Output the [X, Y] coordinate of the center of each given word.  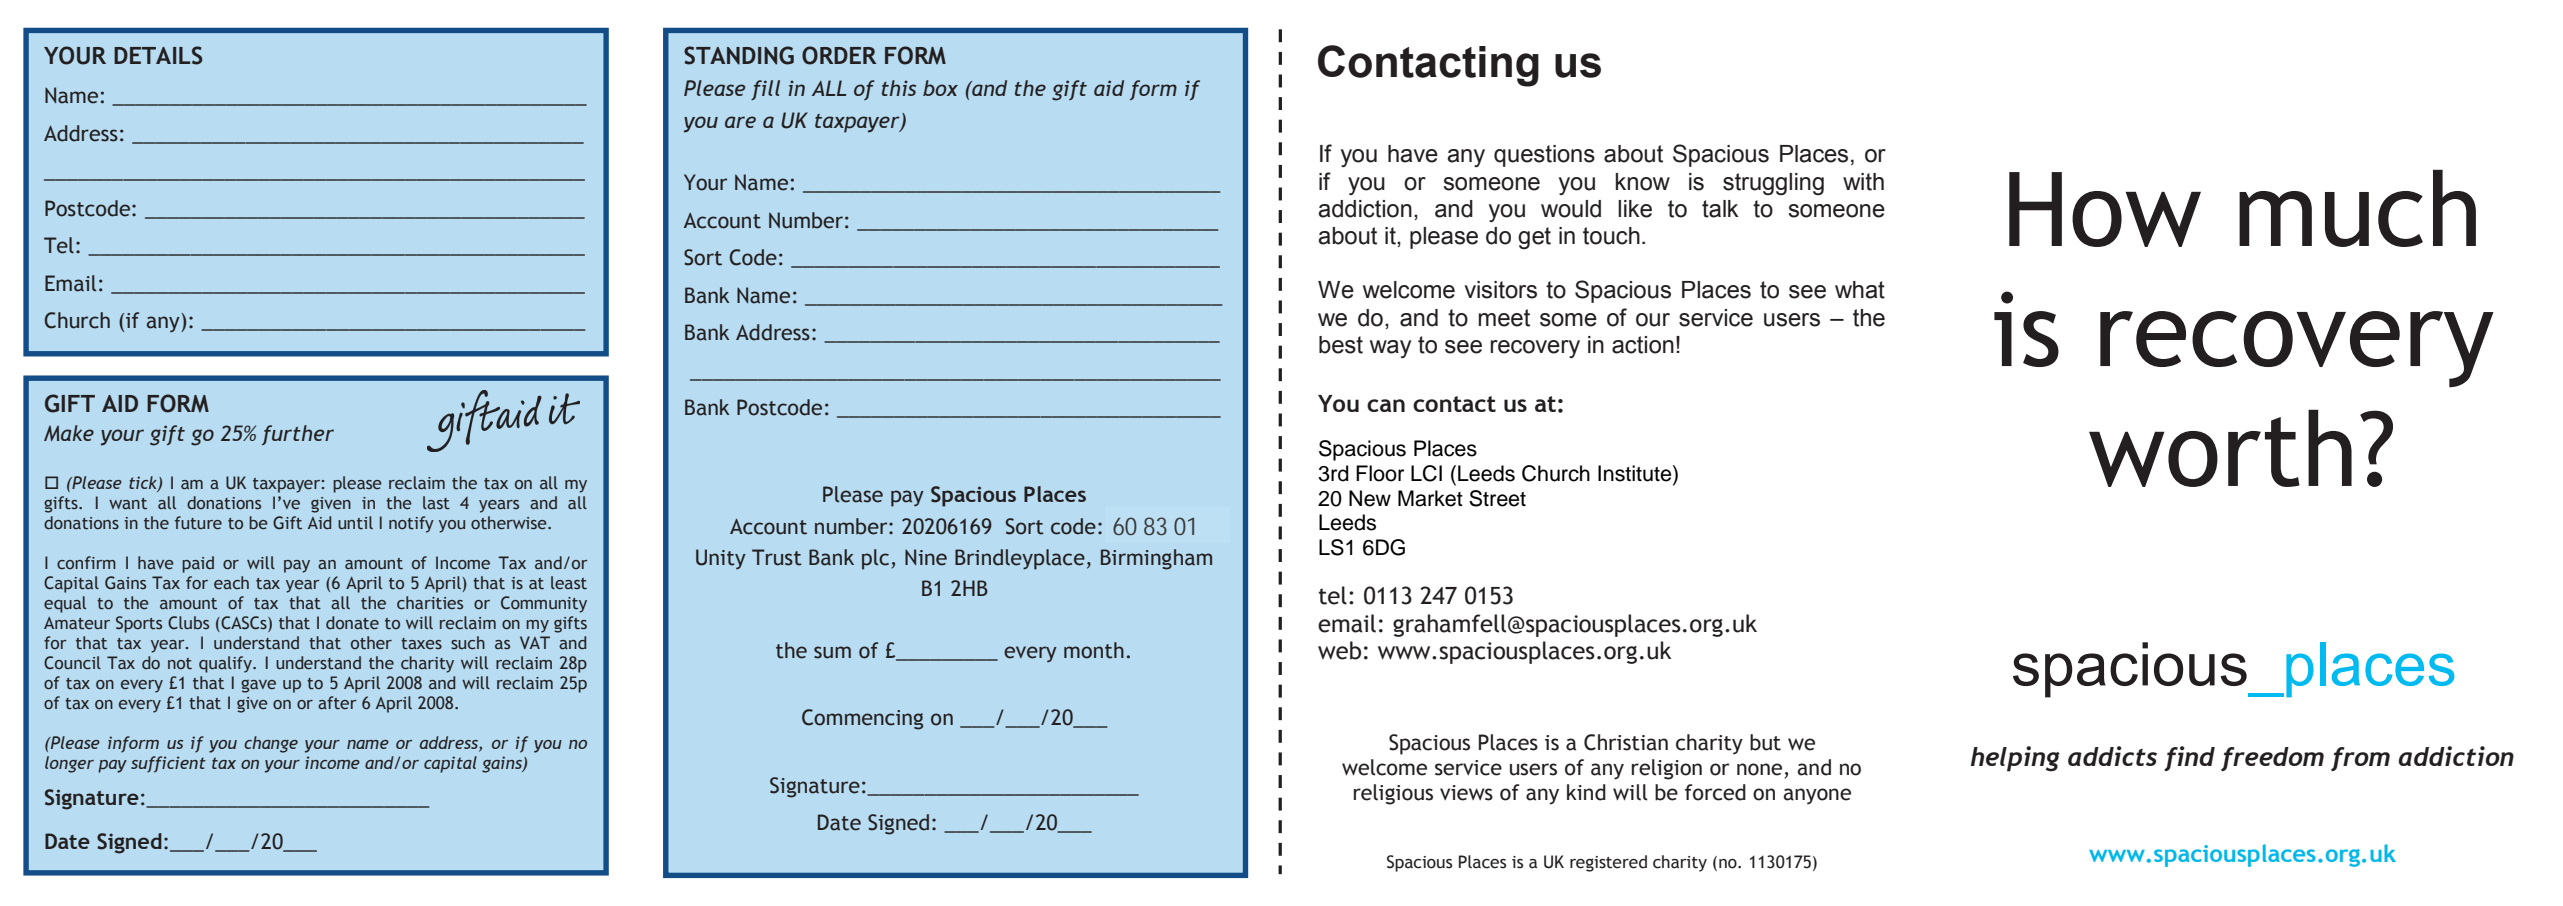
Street [1497, 498]
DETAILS [158, 55]
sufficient [168, 764]
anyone [1817, 796]
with [1863, 182]
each [231, 583]
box [940, 88]
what [1860, 290]
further [298, 435]
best [1341, 345]
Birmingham [1156, 559]
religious [1393, 794]
